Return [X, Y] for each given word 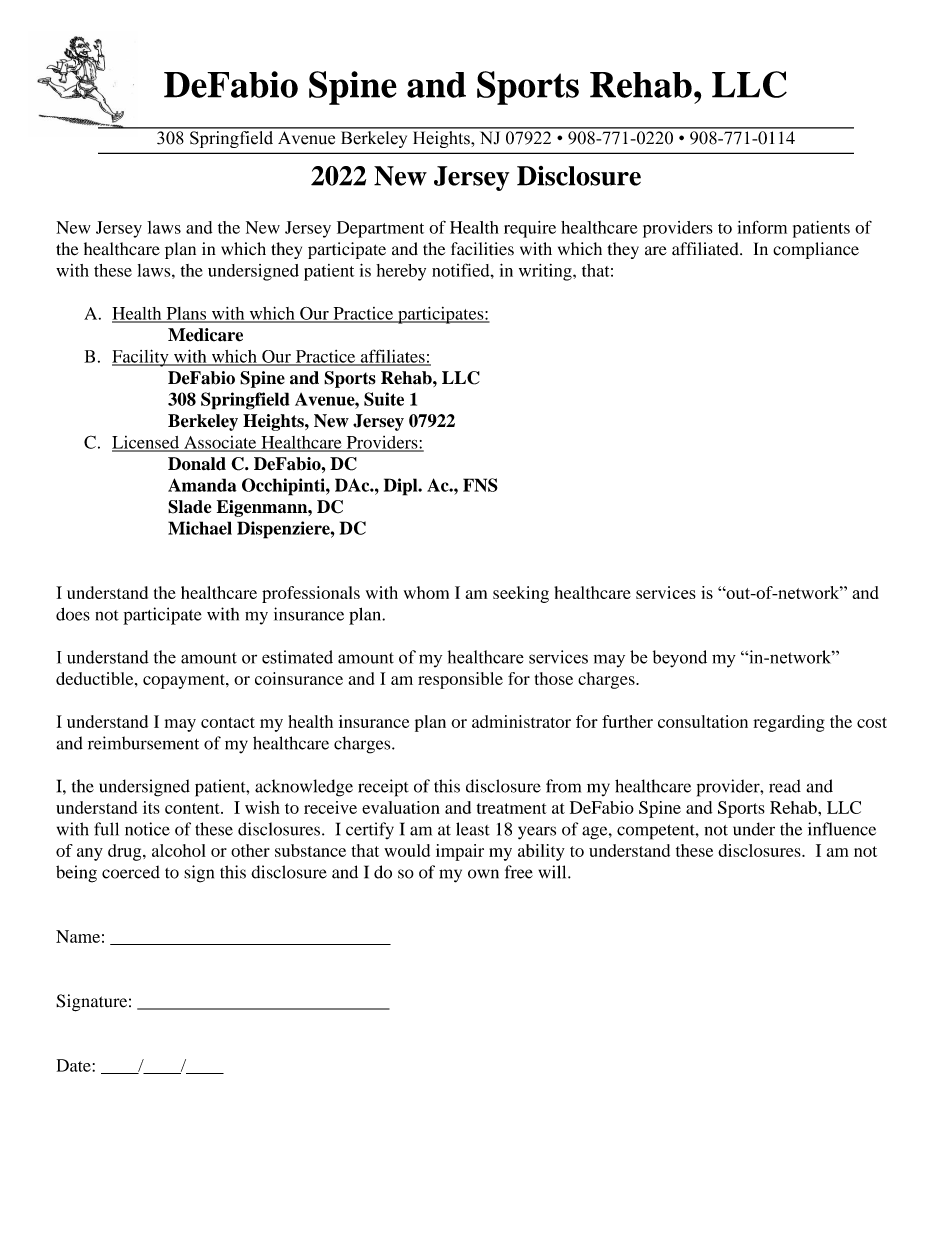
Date [75, 1065]
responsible [460, 680]
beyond [680, 659]
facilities [482, 249]
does [73, 614]
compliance [816, 250]
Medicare [205, 335]
